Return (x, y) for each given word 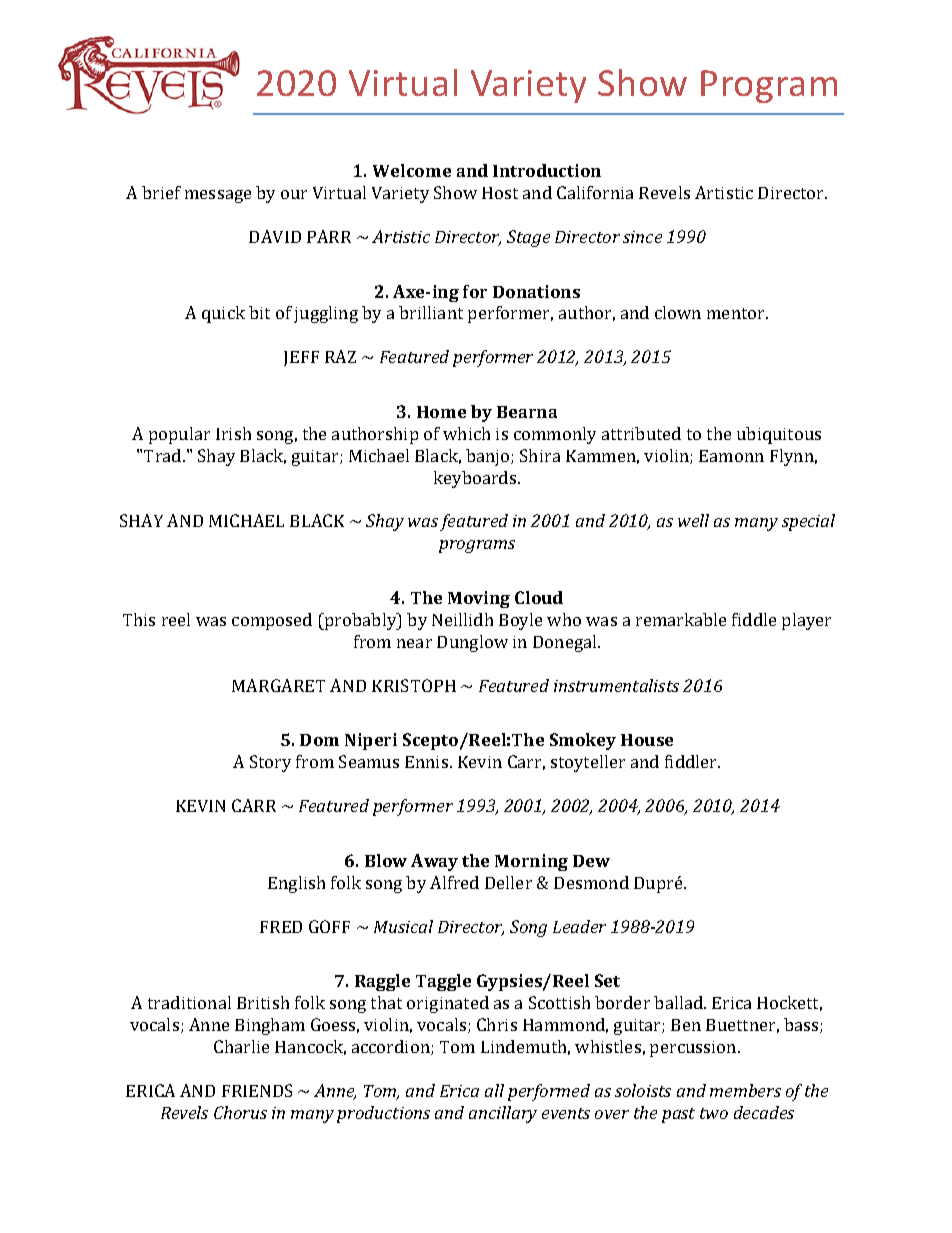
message (218, 196)
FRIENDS (257, 1090)
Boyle (520, 621)
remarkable (681, 619)
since (642, 237)
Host (500, 193)
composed (272, 621)
